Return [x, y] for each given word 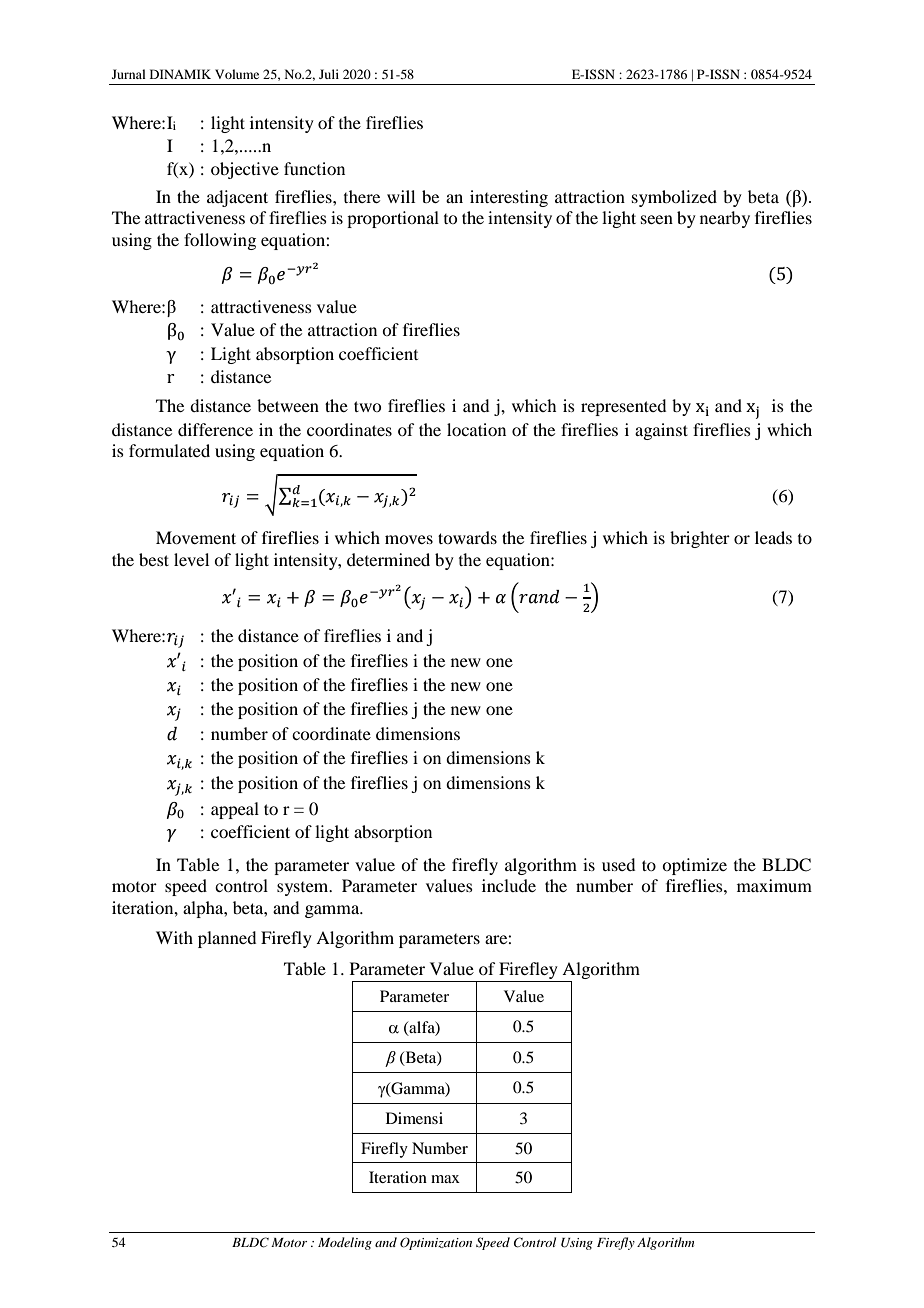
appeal [235, 810]
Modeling [345, 1243]
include [509, 885]
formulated [169, 450]
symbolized [674, 198]
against [661, 431]
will [401, 196]
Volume [237, 74]
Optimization [436, 1243]
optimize [694, 866]
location [476, 429]
